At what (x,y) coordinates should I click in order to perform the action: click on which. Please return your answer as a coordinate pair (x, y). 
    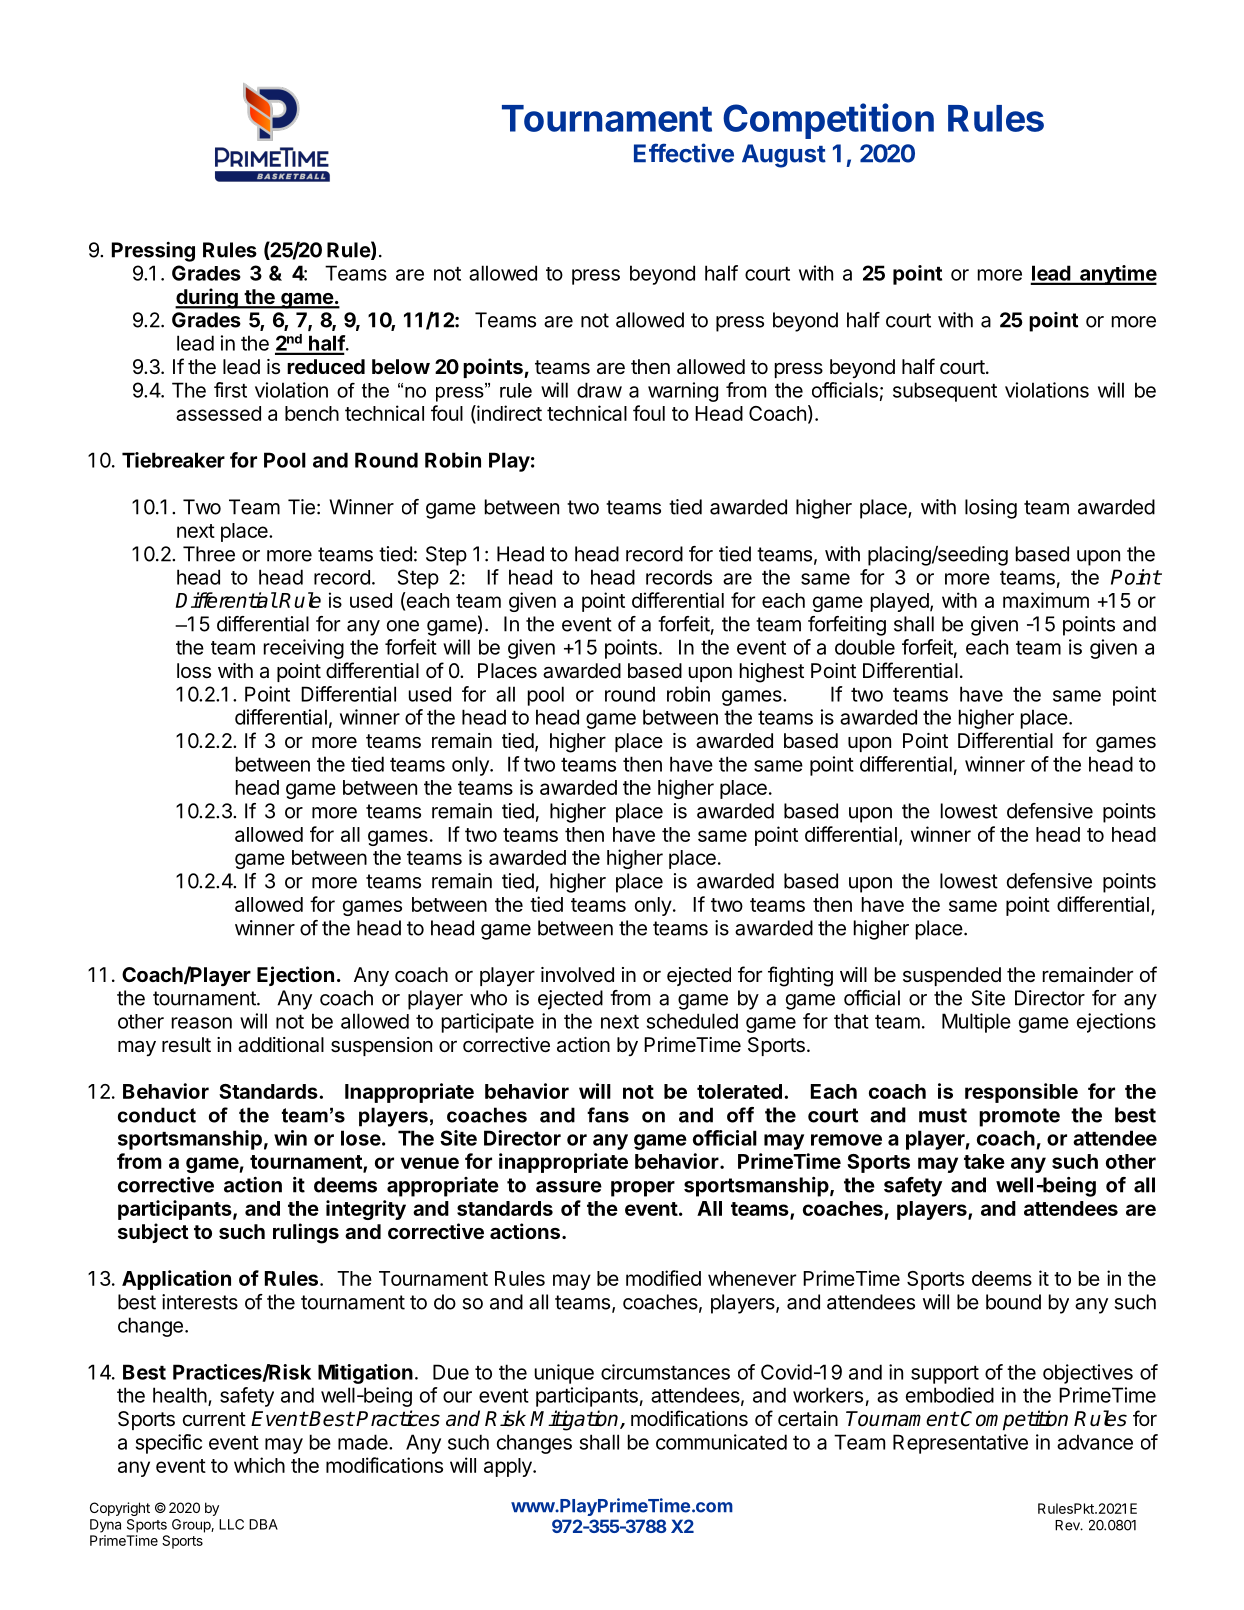
    Looking at the image, I should click on (259, 1465).
